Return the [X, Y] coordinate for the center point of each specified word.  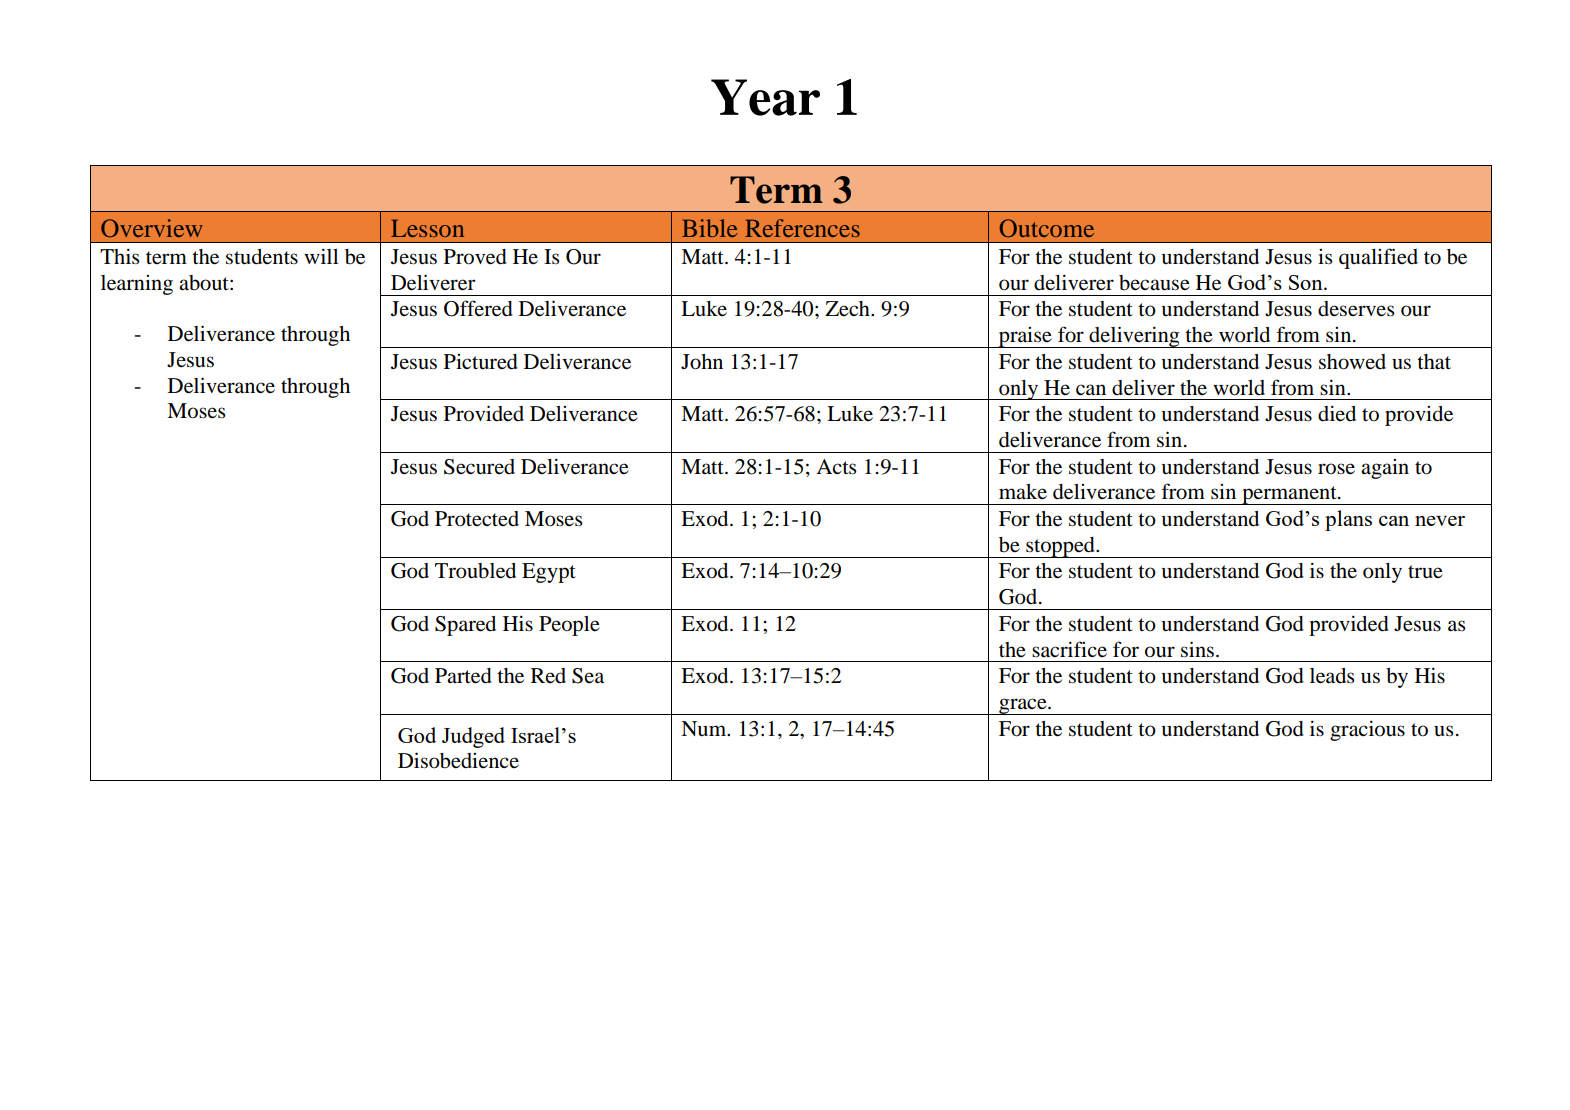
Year [765, 97]
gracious [1367, 730]
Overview [152, 228]
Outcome [1047, 228]
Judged [473, 737]
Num [705, 729]
